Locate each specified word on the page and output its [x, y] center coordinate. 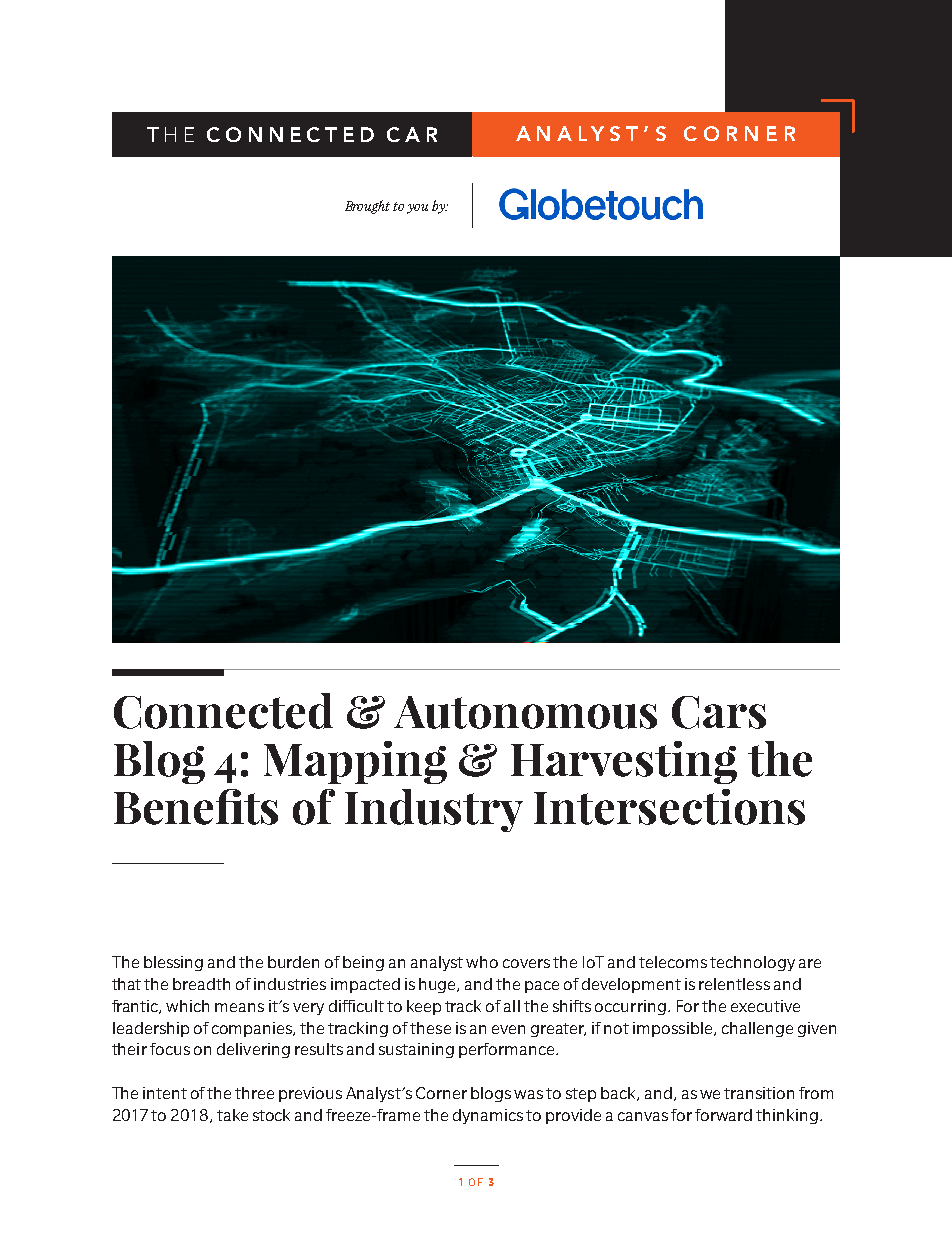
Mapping [355, 762]
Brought [367, 207]
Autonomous [525, 712]
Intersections [669, 807]
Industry [434, 810]
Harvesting [624, 762]
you [417, 209]
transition [759, 1093]
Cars [719, 712]
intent [165, 1093]
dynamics [488, 1116]
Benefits [196, 807]
